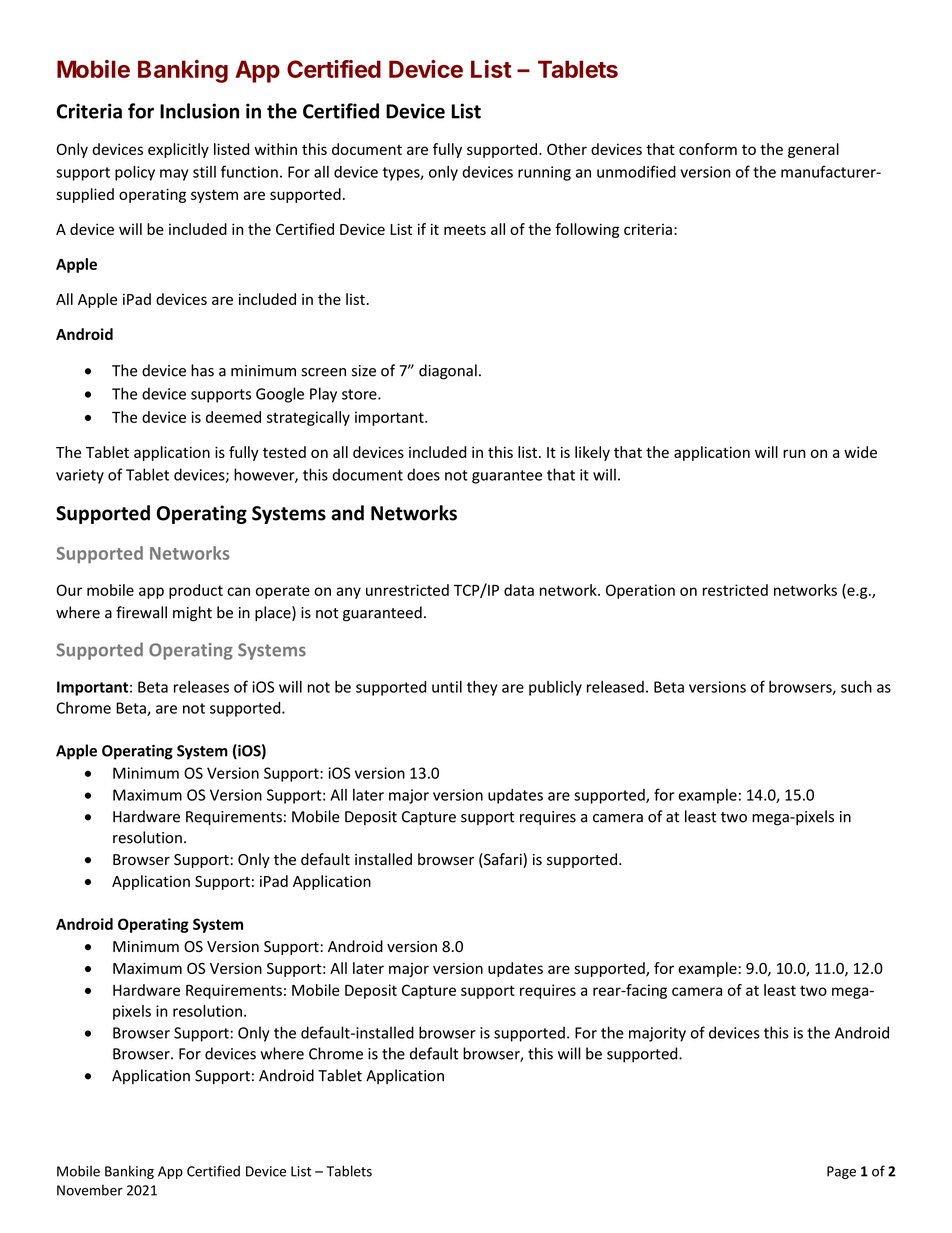 The image size is (952, 1233). I want to click on such, so click(856, 686).
